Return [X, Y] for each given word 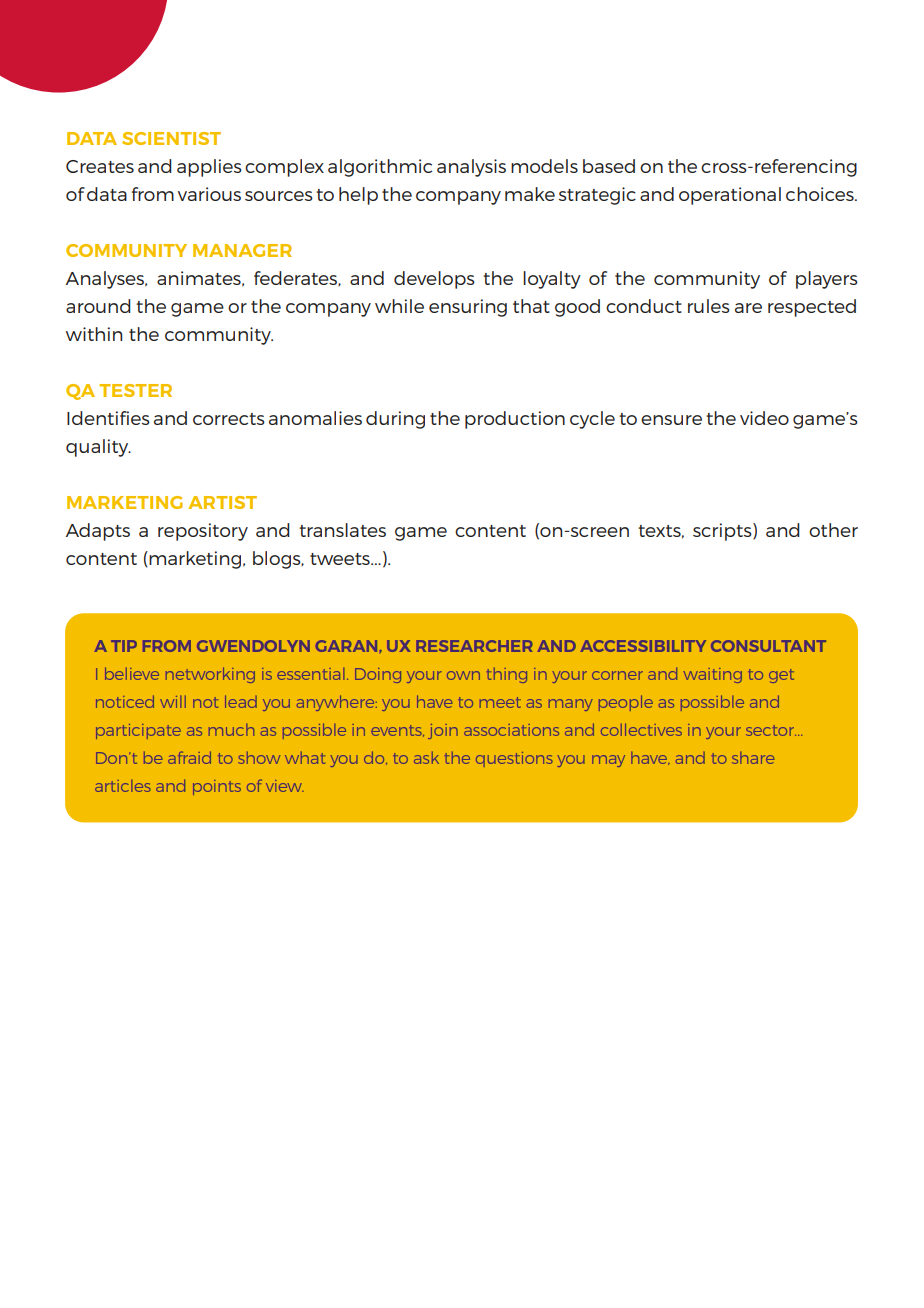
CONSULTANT [768, 646]
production [515, 420]
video [764, 418]
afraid [189, 757]
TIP [124, 646]
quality [98, 448]
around [98, 306]
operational [730, 196]
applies [209, 168]
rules [709, 306]
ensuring [468, 308]
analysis [471, 168]
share [753, 758]
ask [426, 757]
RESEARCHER [474, 646]
